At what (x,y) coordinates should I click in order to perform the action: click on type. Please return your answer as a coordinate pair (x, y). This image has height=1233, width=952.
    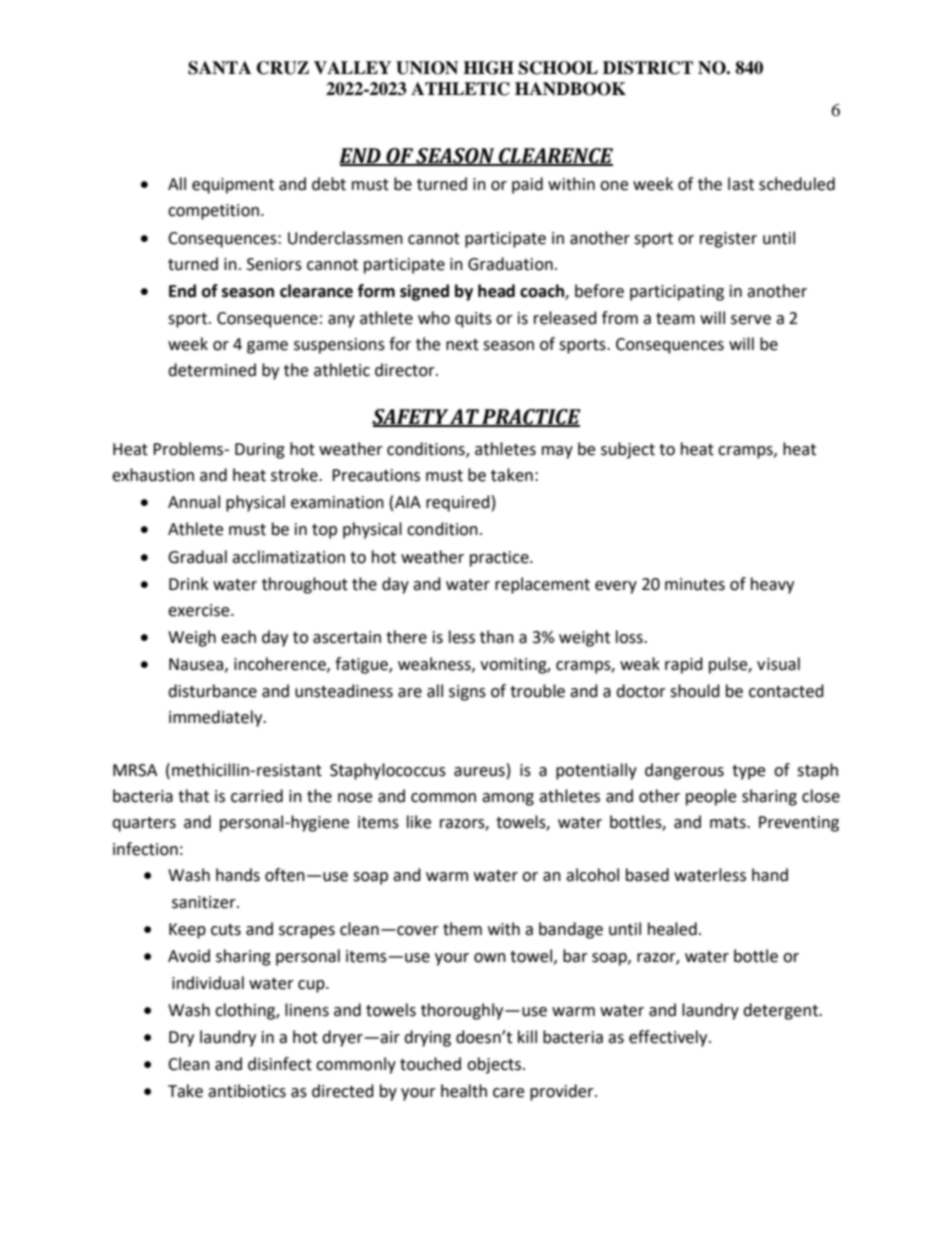
    Looking at the image, I should click on (748, 772).
